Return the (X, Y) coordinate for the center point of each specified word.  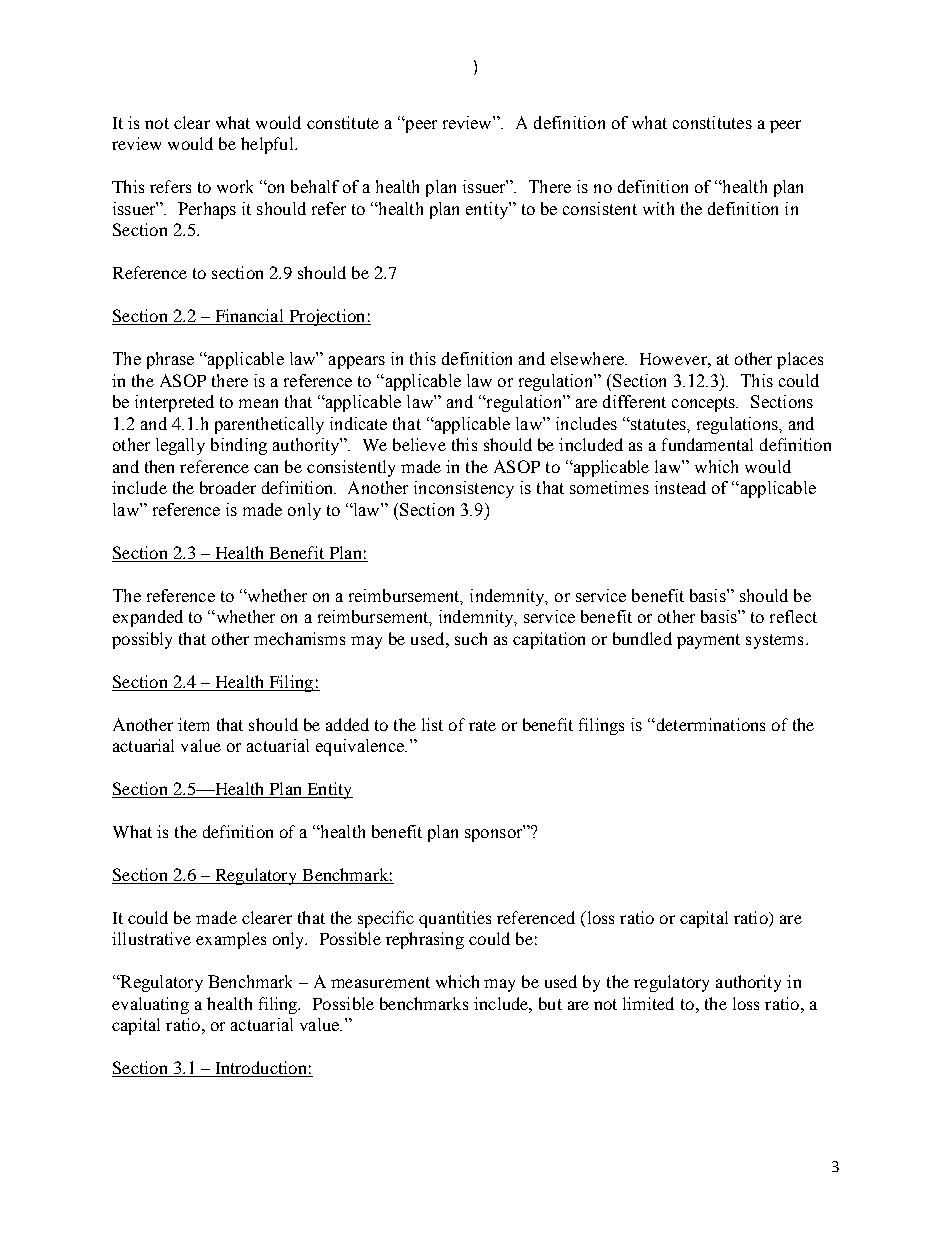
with (658, 208)
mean (258, 403)
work (235, 186)
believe (419, 444)
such (471, 638)
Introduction (261, 1069)
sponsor (495, 834)
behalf (315, 186)
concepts (705, 404)
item (193, 724)
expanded (148, 618)
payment (708, 641)
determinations (709, 724)
